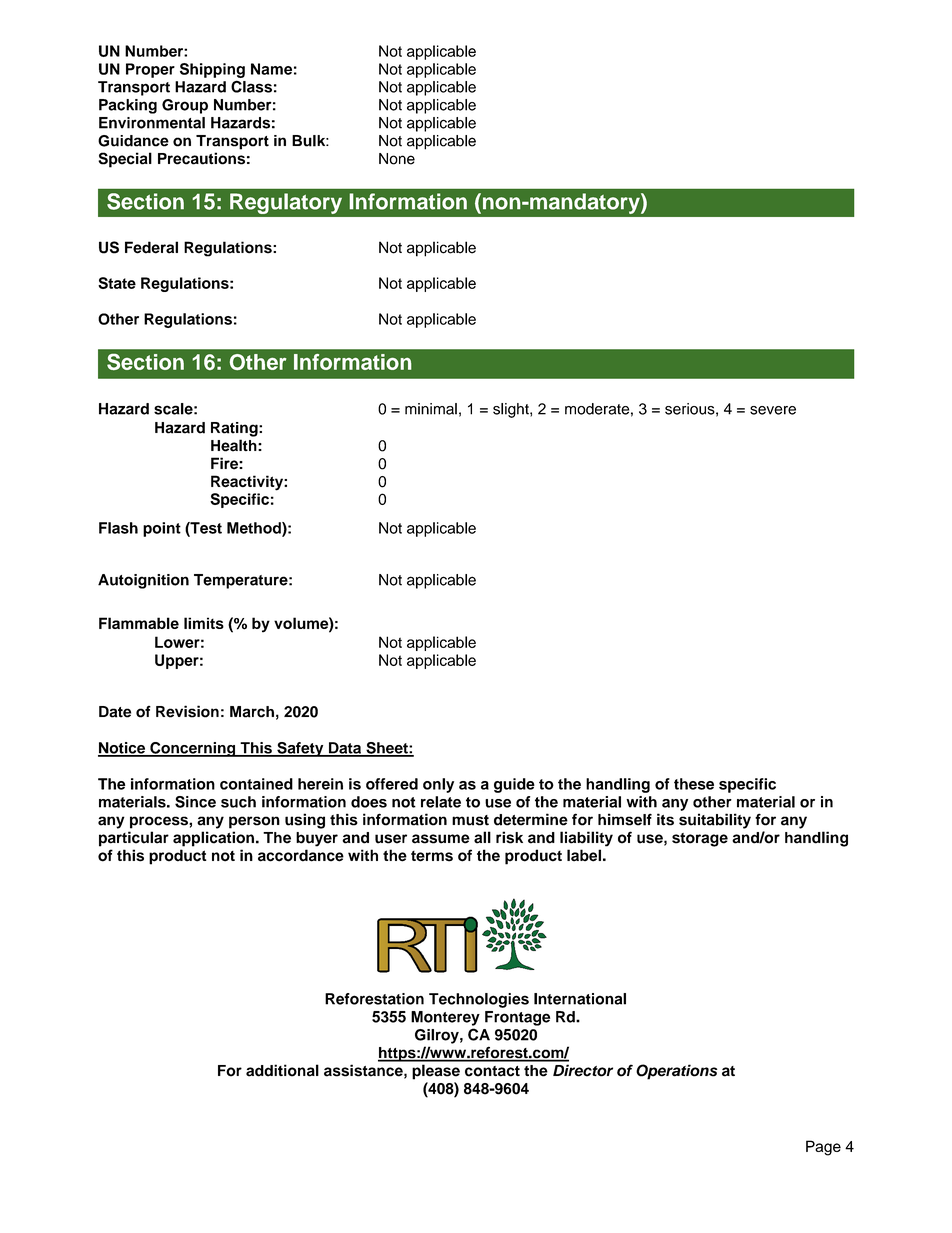 This screenshot has height=1233, width=952. I want to click on Since, so click(195, 802).
